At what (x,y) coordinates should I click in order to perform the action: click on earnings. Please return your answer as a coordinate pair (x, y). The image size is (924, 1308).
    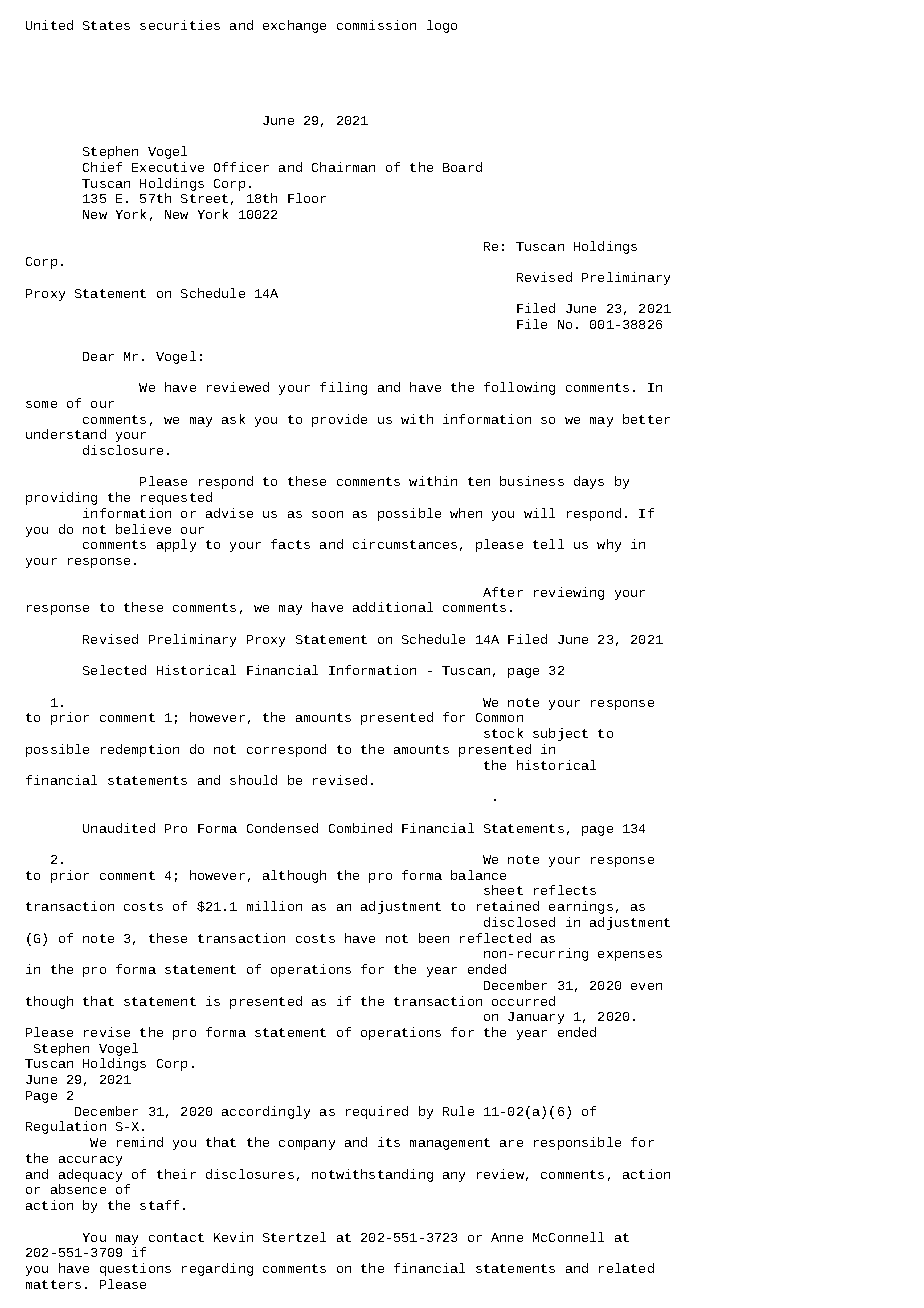
    Looking at the image, I should click on (581, 907).
